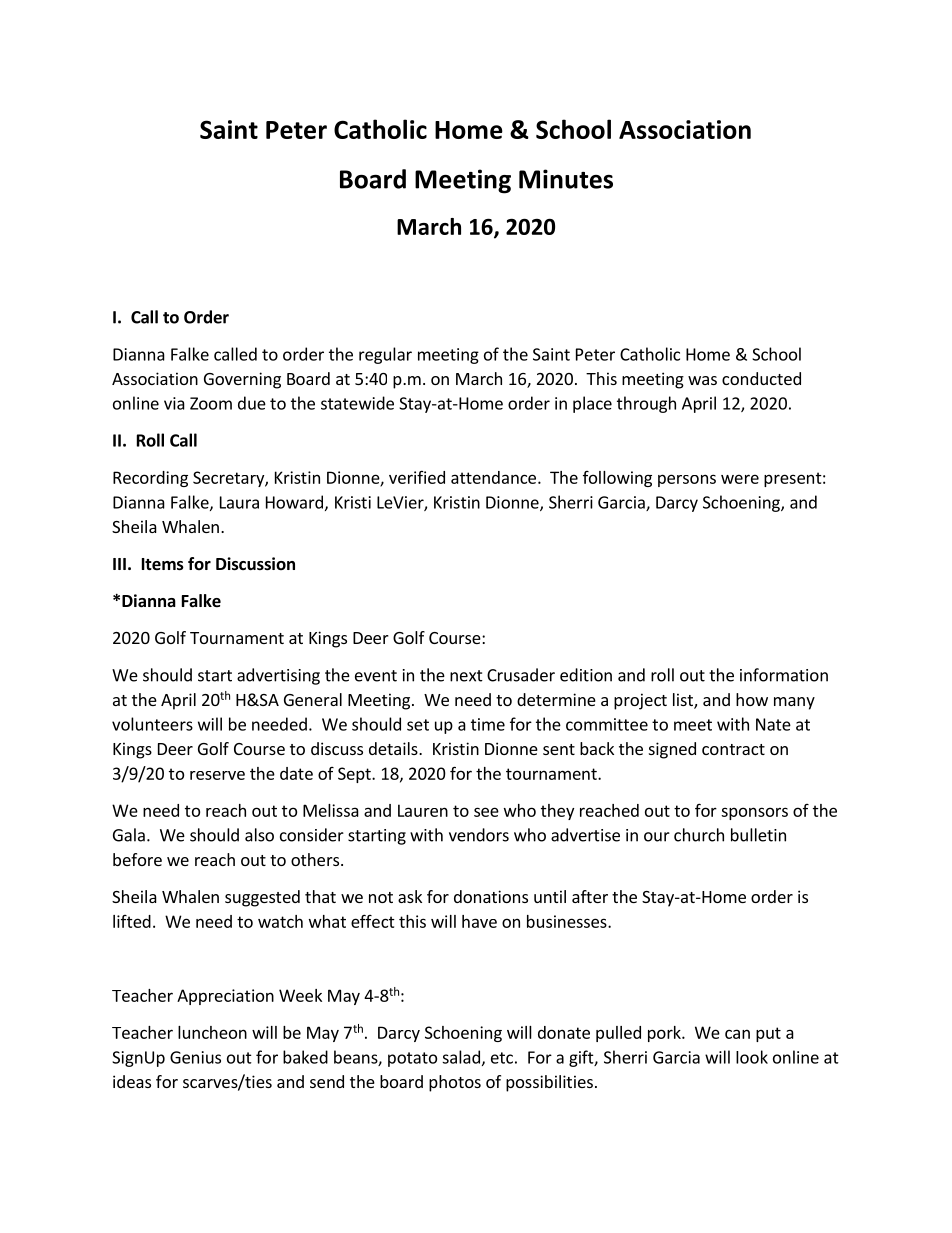 This screenshot has width=952, height=1233. Describe the element at coordinates (733, 749) in the screenshot. I see `contract` at that location.
